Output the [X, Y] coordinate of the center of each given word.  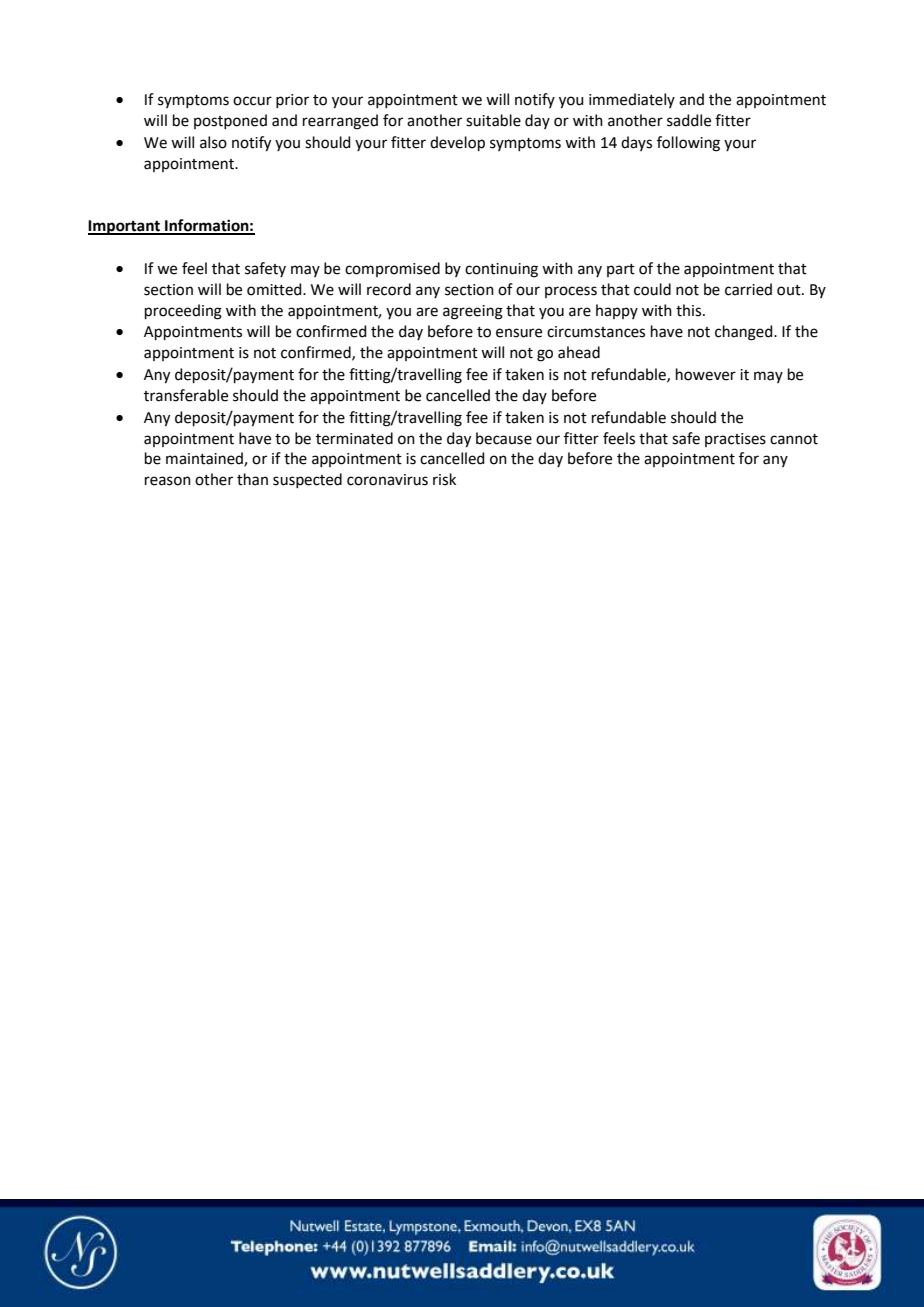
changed [745, 333]
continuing [501, 270]
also [213, 142]
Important [125, 227]
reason [168, 481]
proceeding [183, 312]
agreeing [473, 312]
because [504, 438]
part [621, 270]
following [688, 144]
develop [457, 143]
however [706, 374]
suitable [493, 120]
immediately [632, 100]
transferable [186, 395]
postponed [230, 121]
